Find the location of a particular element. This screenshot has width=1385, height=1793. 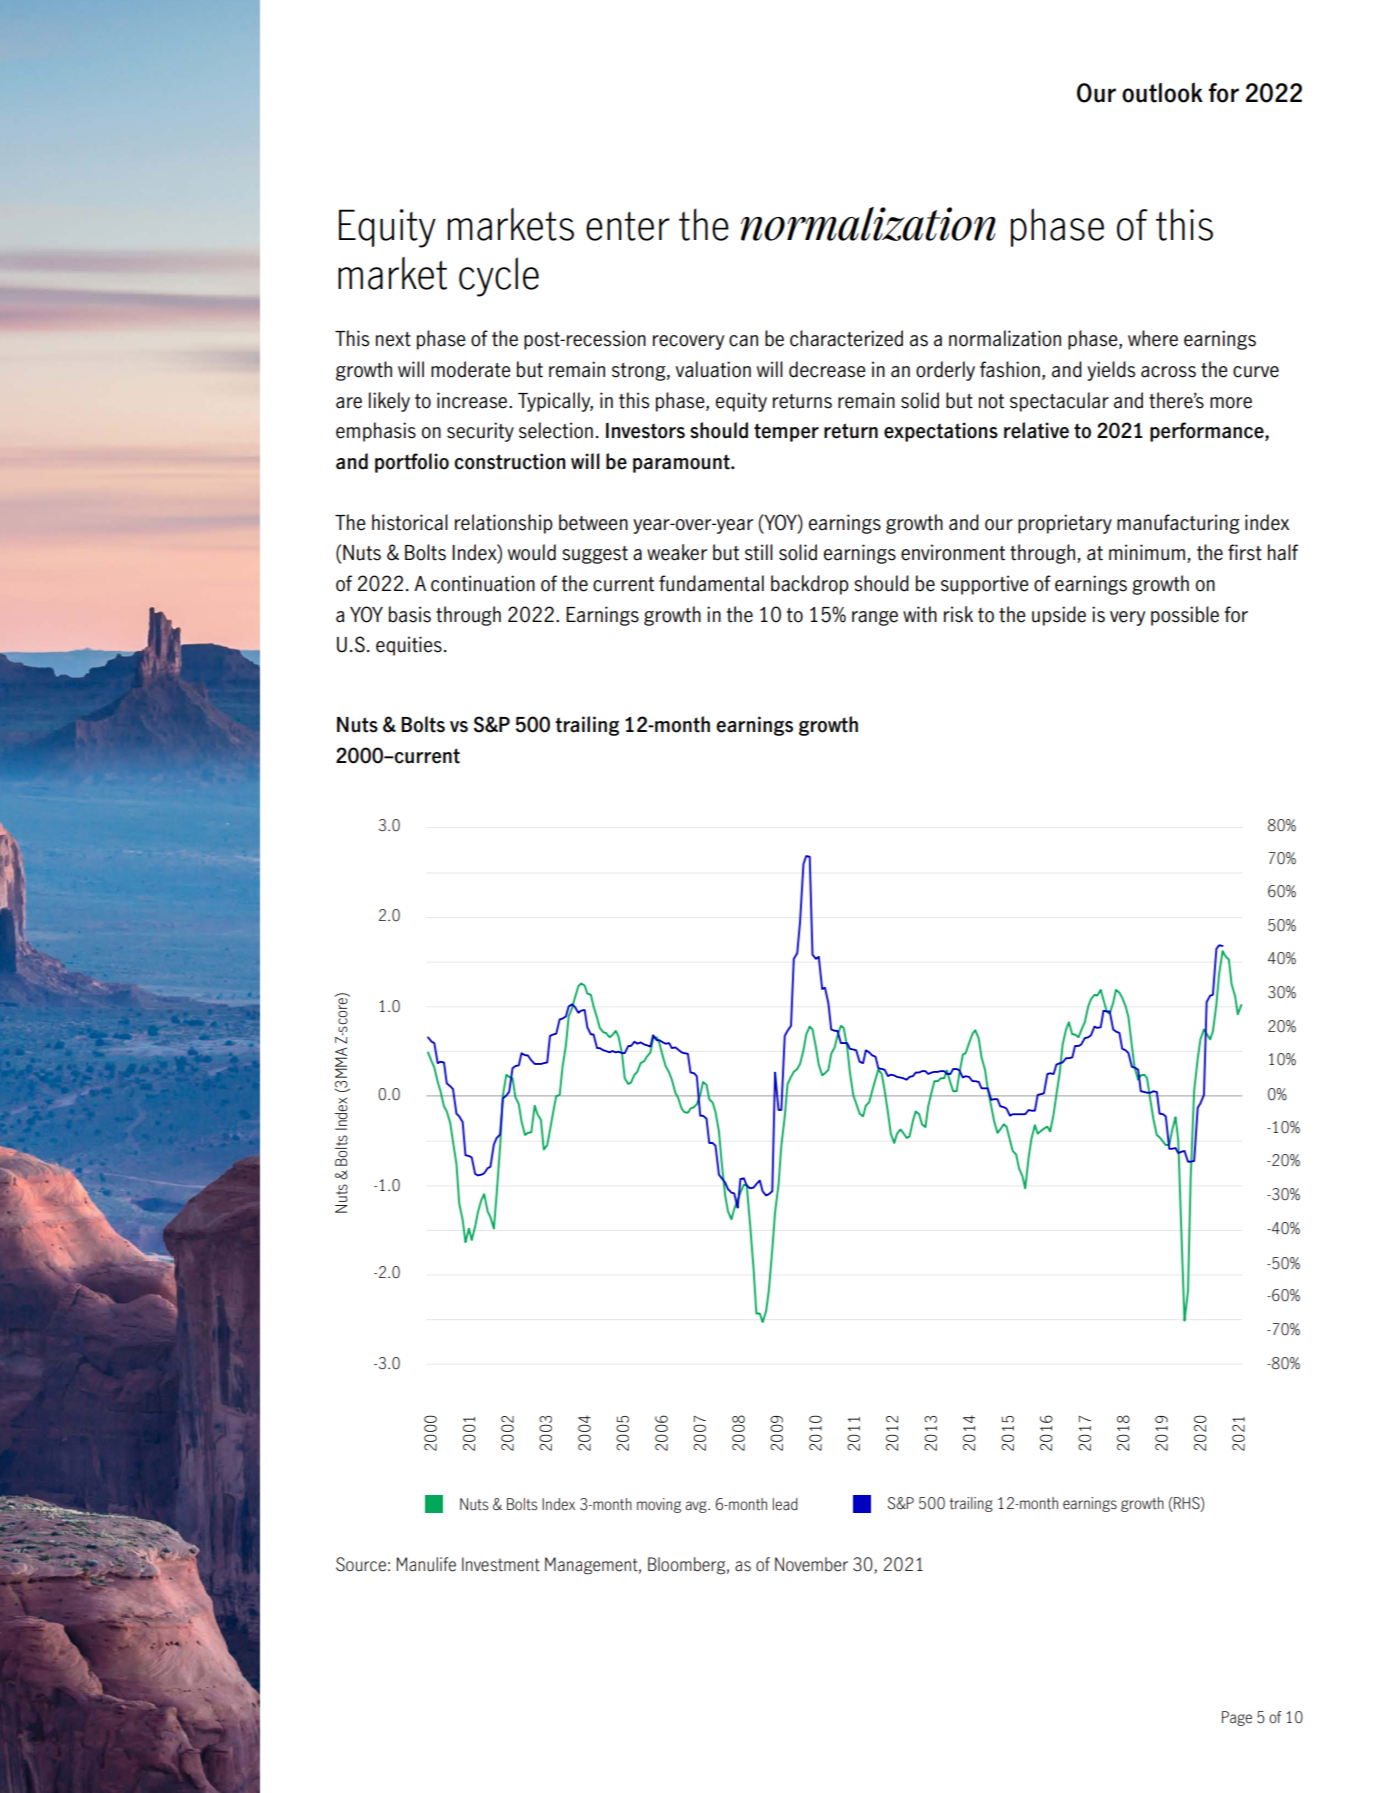

range is located at coordinates (875, 618).
